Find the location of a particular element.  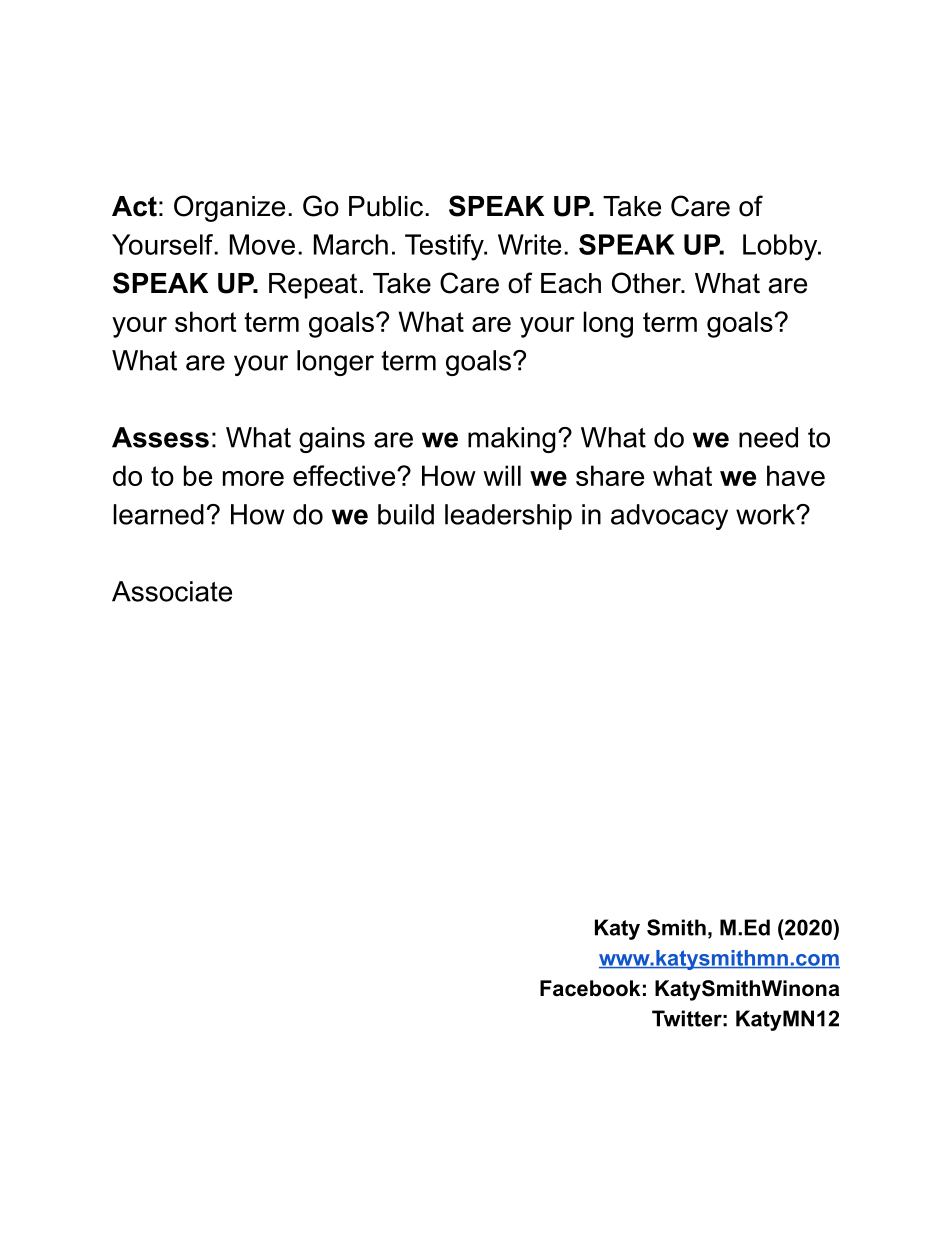

Testify is located at coordinates (445, 247).
